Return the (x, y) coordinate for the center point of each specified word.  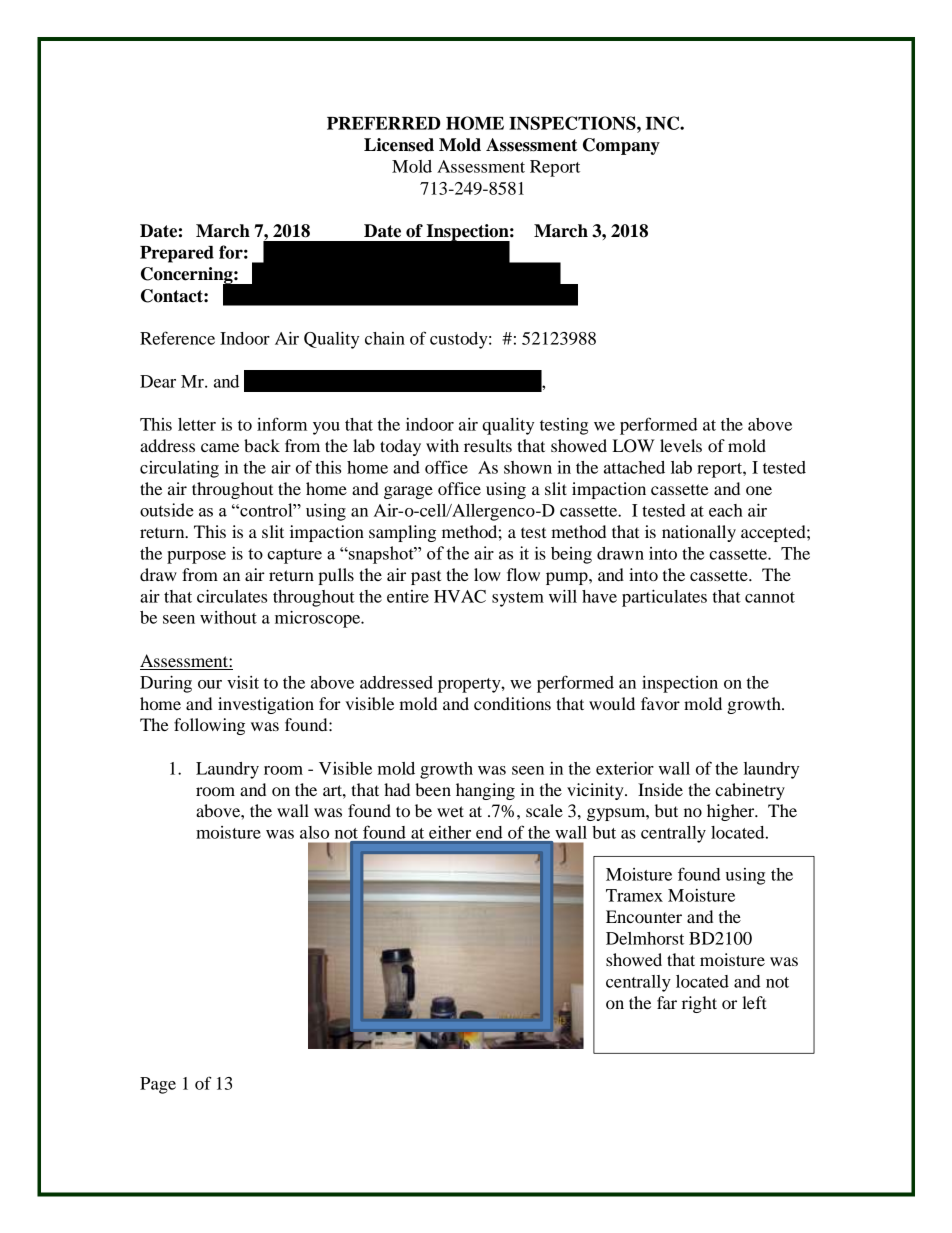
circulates (232, 596)
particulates (664, 598)
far (667, 1002)
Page (158, 1085)
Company (621, 146)
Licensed (399, 145)
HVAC (460, 596)
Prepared (177, 254)
